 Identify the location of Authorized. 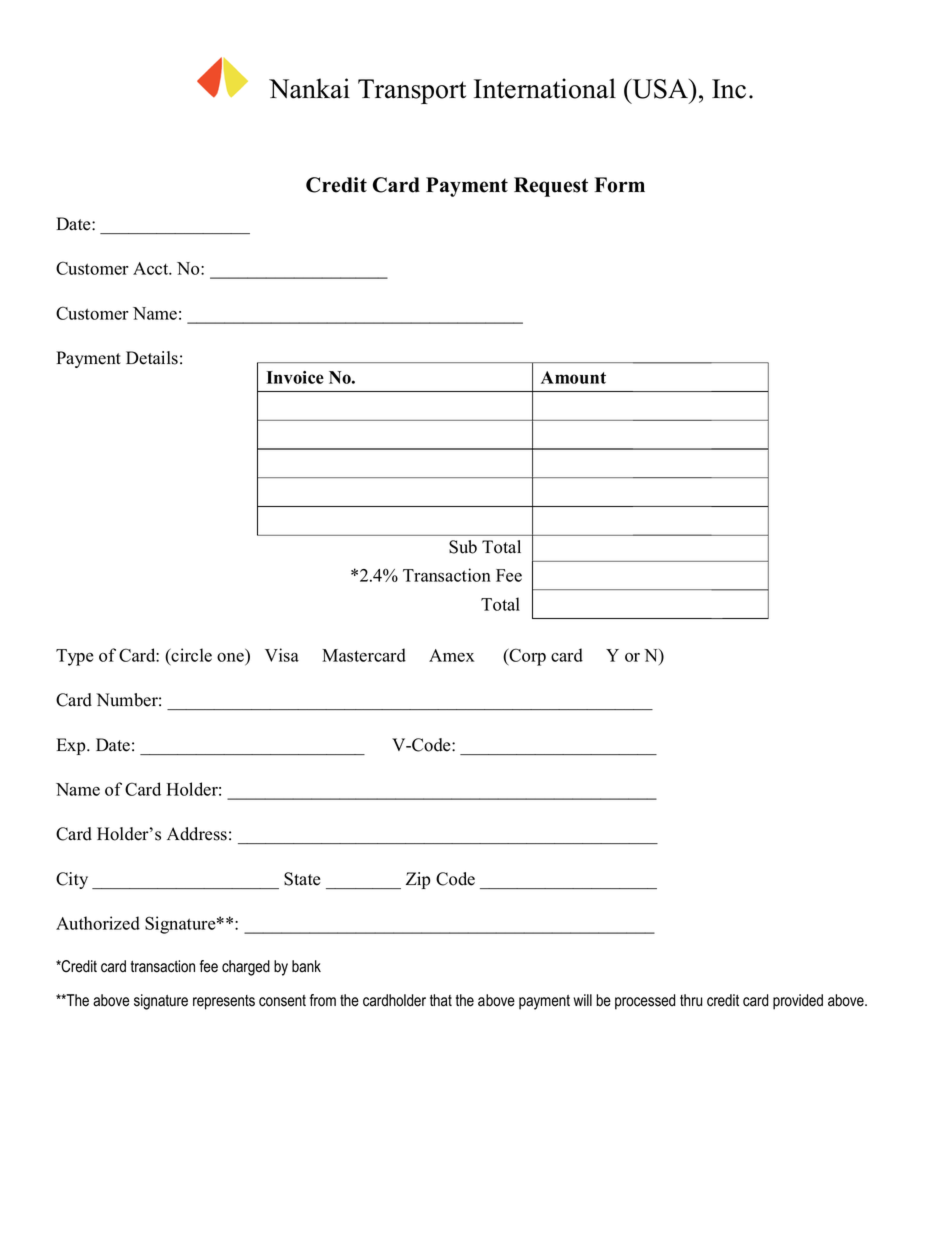
(98, 923).
